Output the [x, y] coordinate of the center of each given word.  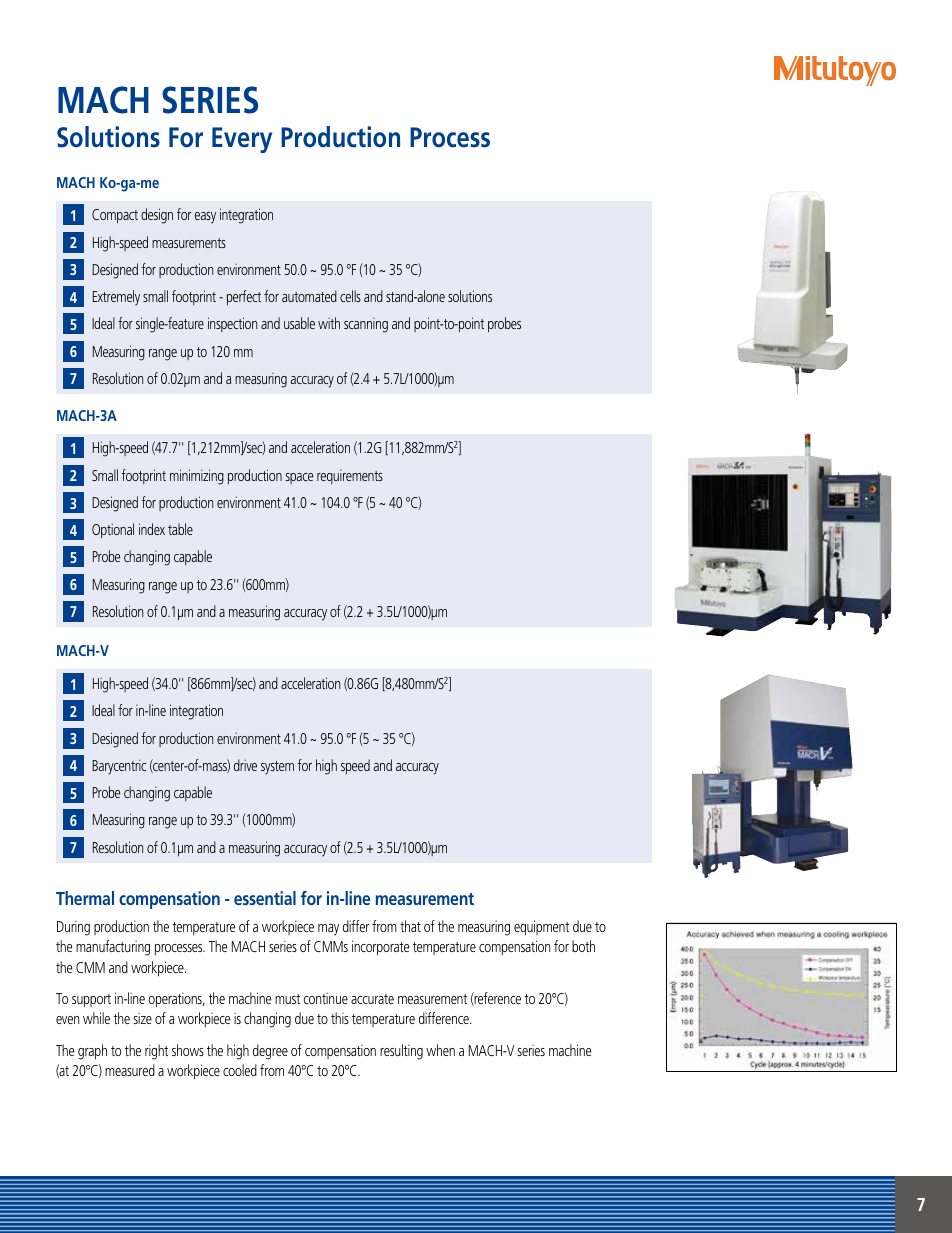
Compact [115, 216]
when [440, 1050]
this [340, 1018]
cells [350, 296]
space [299, 478]
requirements [350, 477]
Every [242, 140]
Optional [113, 531]
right [156, 1052]
